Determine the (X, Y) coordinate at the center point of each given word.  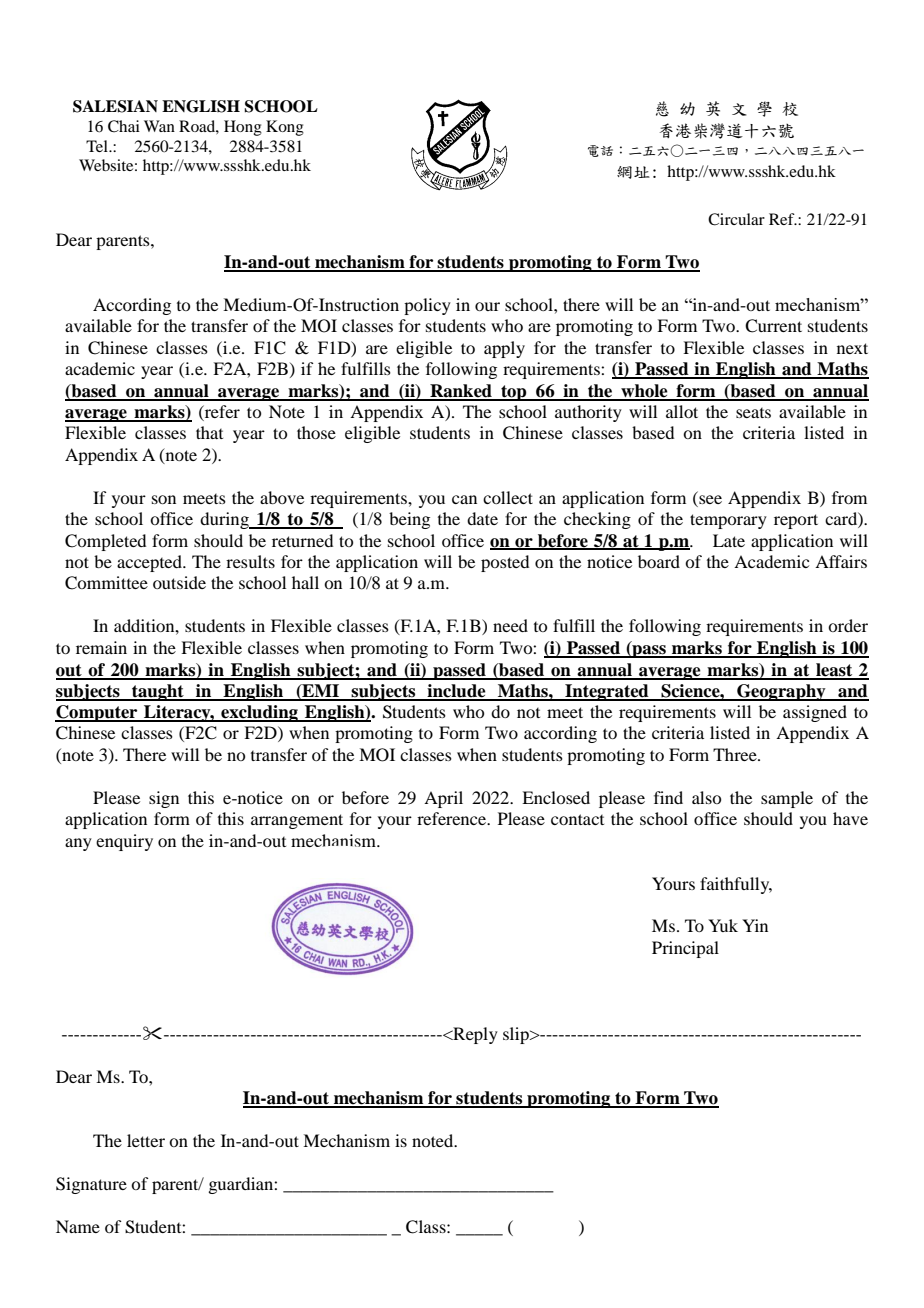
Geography (781, 692)
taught (158, 692)
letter (146, 1140)
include (456, 692)
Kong (285, 128)
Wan (159, 126)
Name (78, 1226)
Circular (736, 219)
